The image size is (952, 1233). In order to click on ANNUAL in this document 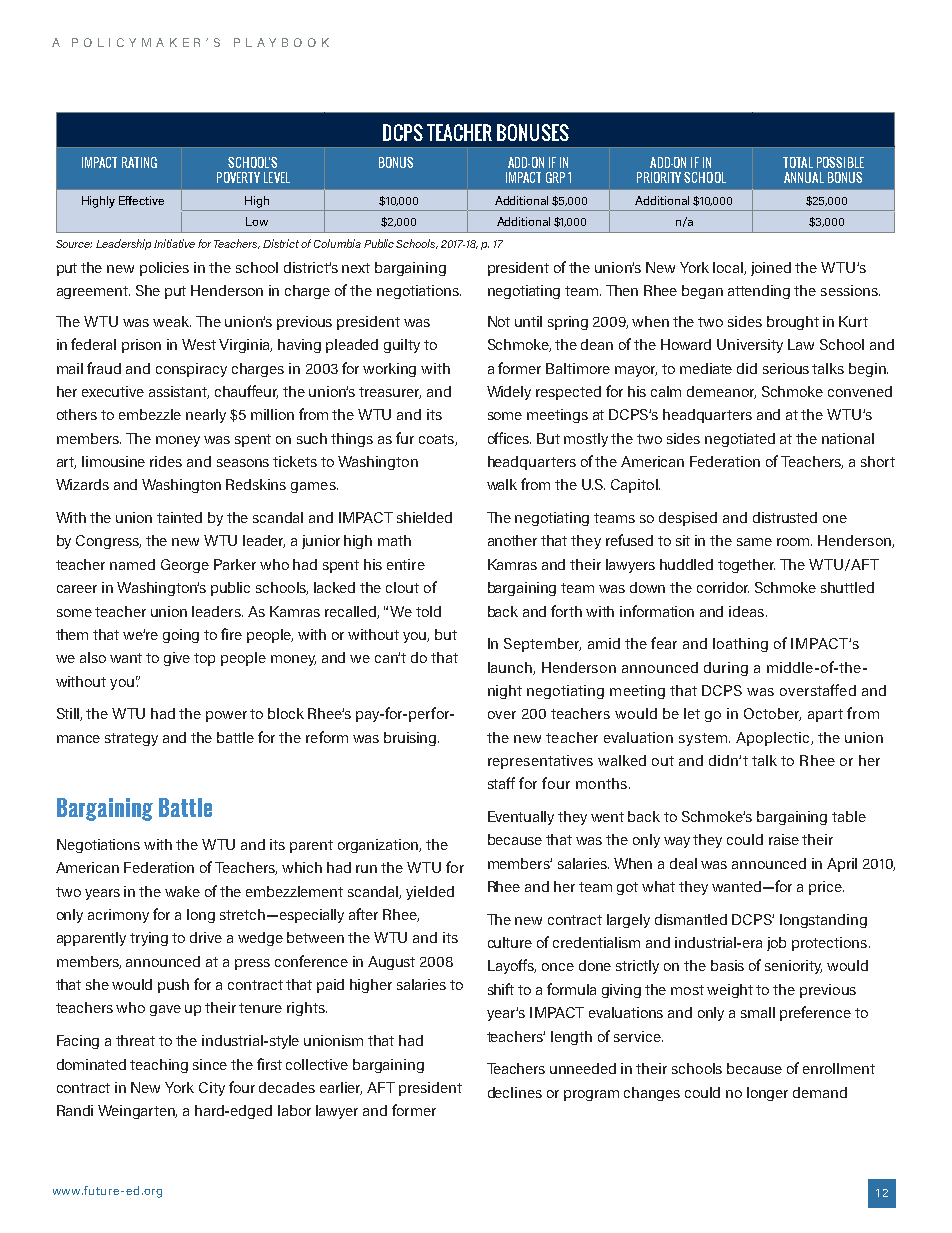, I will do `click(804, 177)`.
